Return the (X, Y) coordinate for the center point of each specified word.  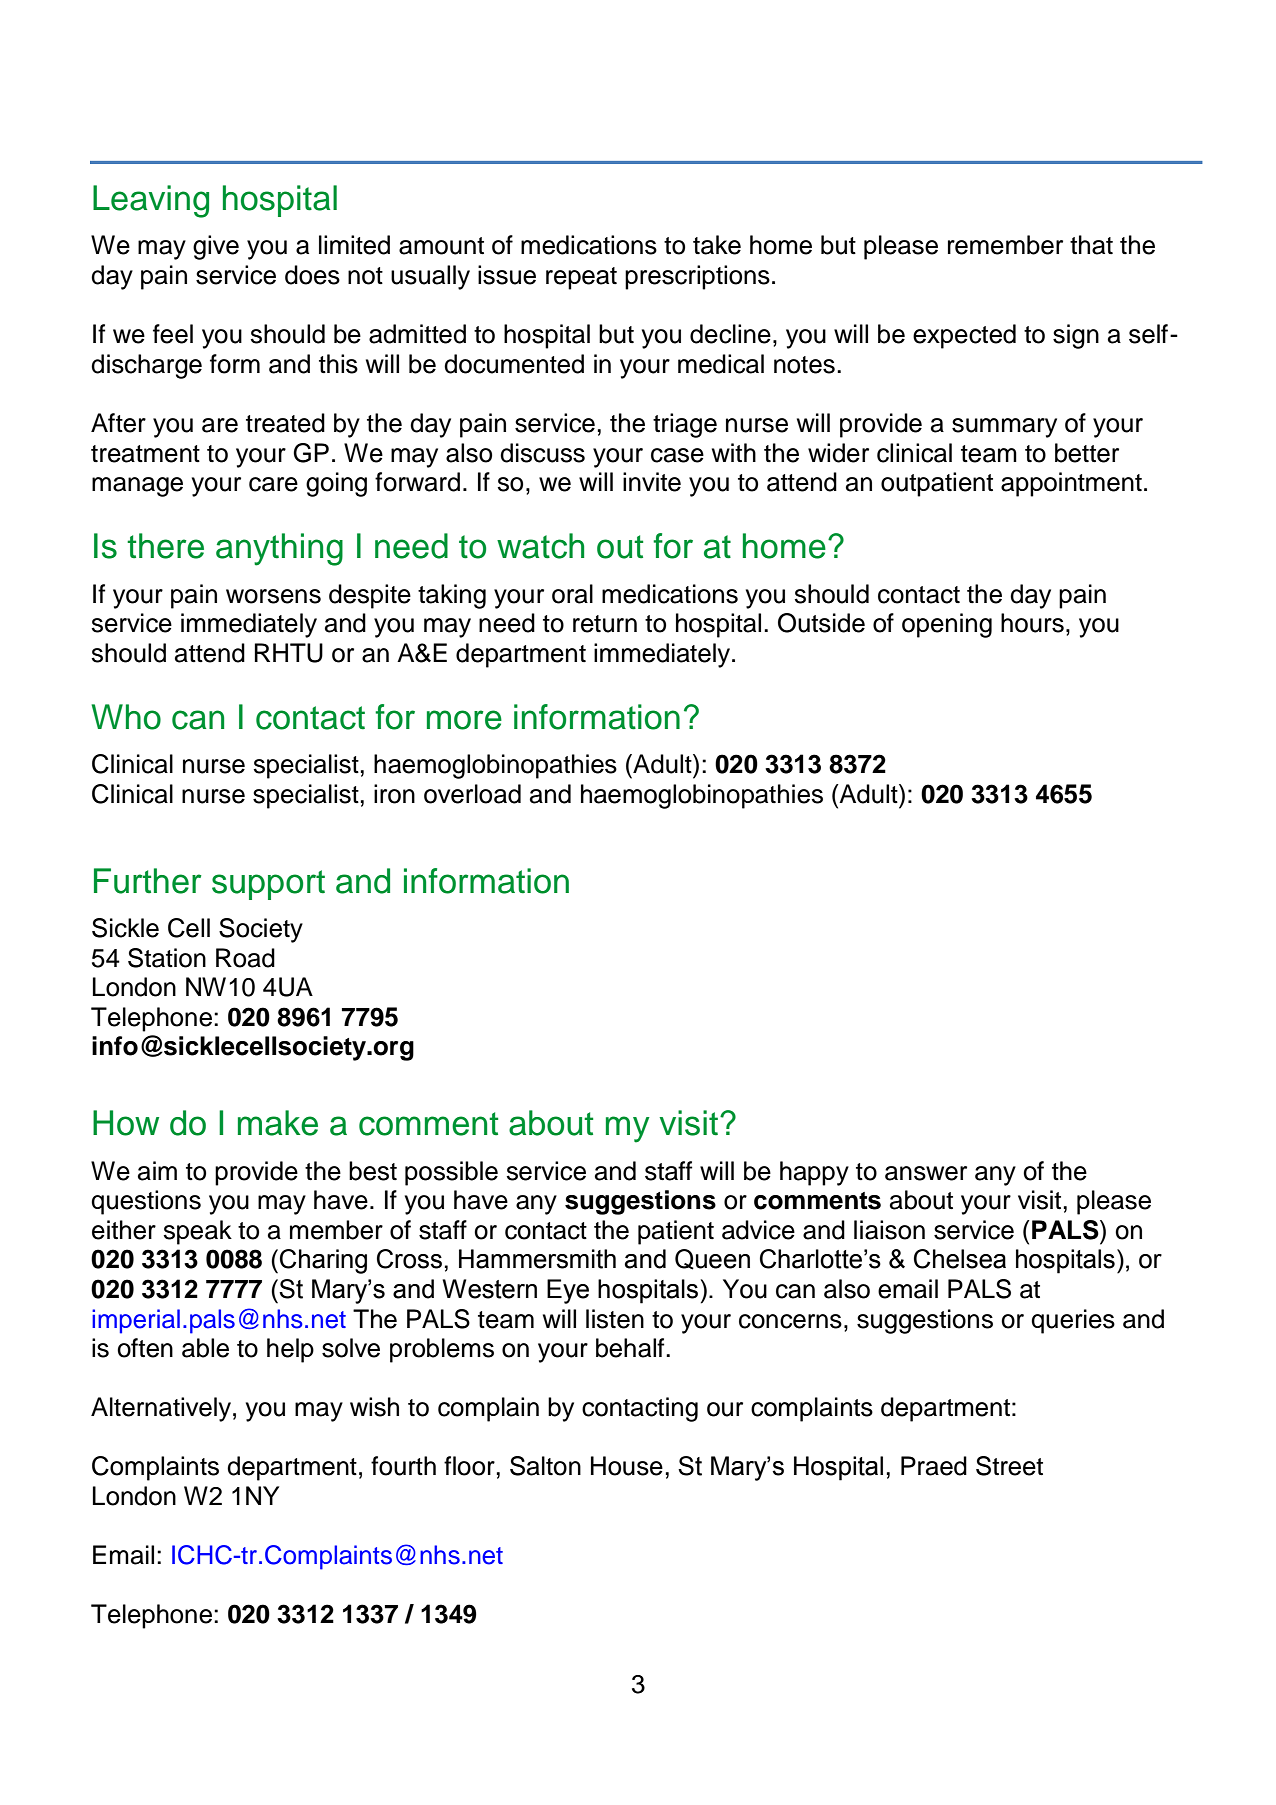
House (627, 1466)
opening (947, 625)
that (1091, 245)
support (268, 885)
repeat (581, 278)
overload (472, 794)
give (216, 247)
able (205, 1348)
